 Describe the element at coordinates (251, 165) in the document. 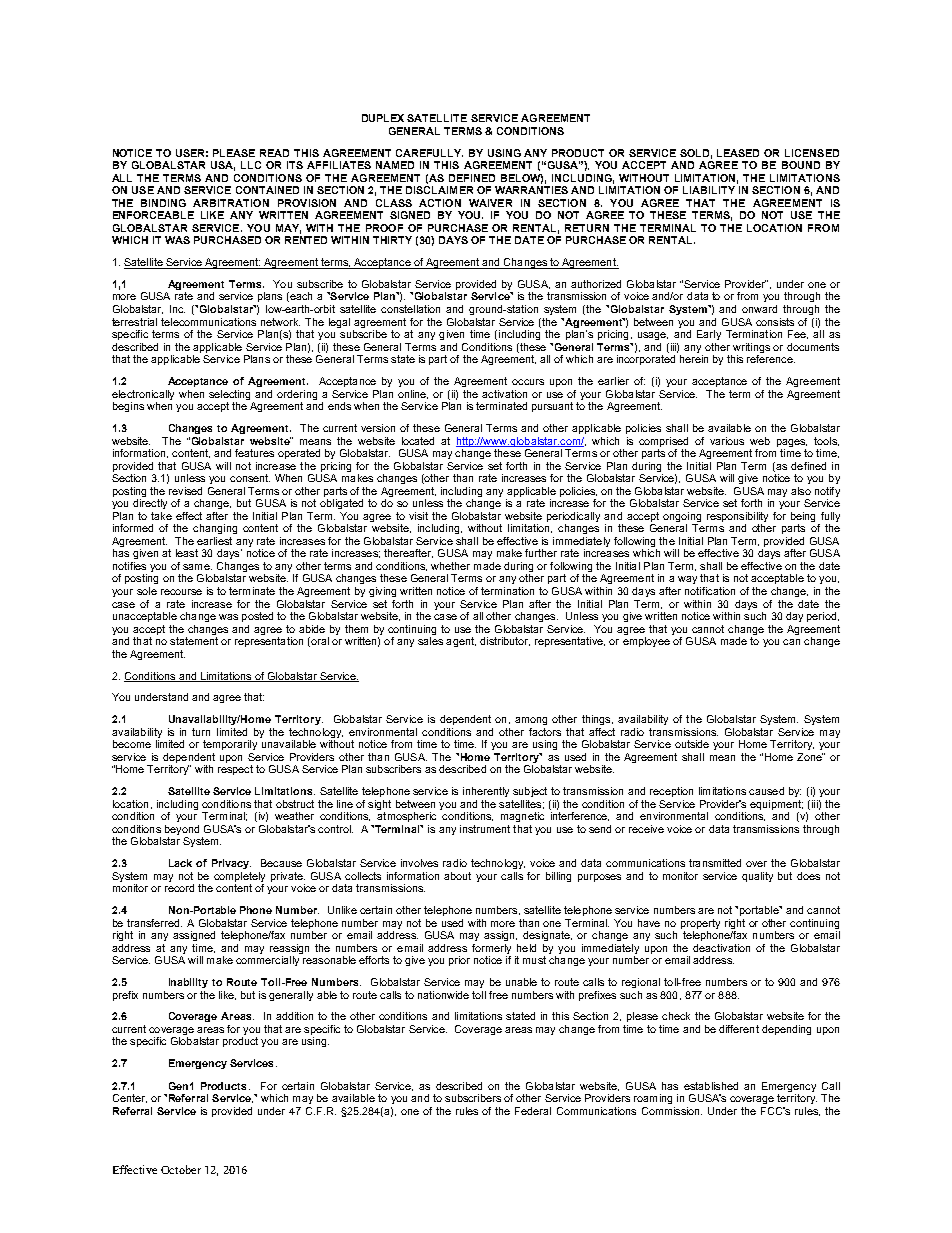

I see `LLC` at that location.
